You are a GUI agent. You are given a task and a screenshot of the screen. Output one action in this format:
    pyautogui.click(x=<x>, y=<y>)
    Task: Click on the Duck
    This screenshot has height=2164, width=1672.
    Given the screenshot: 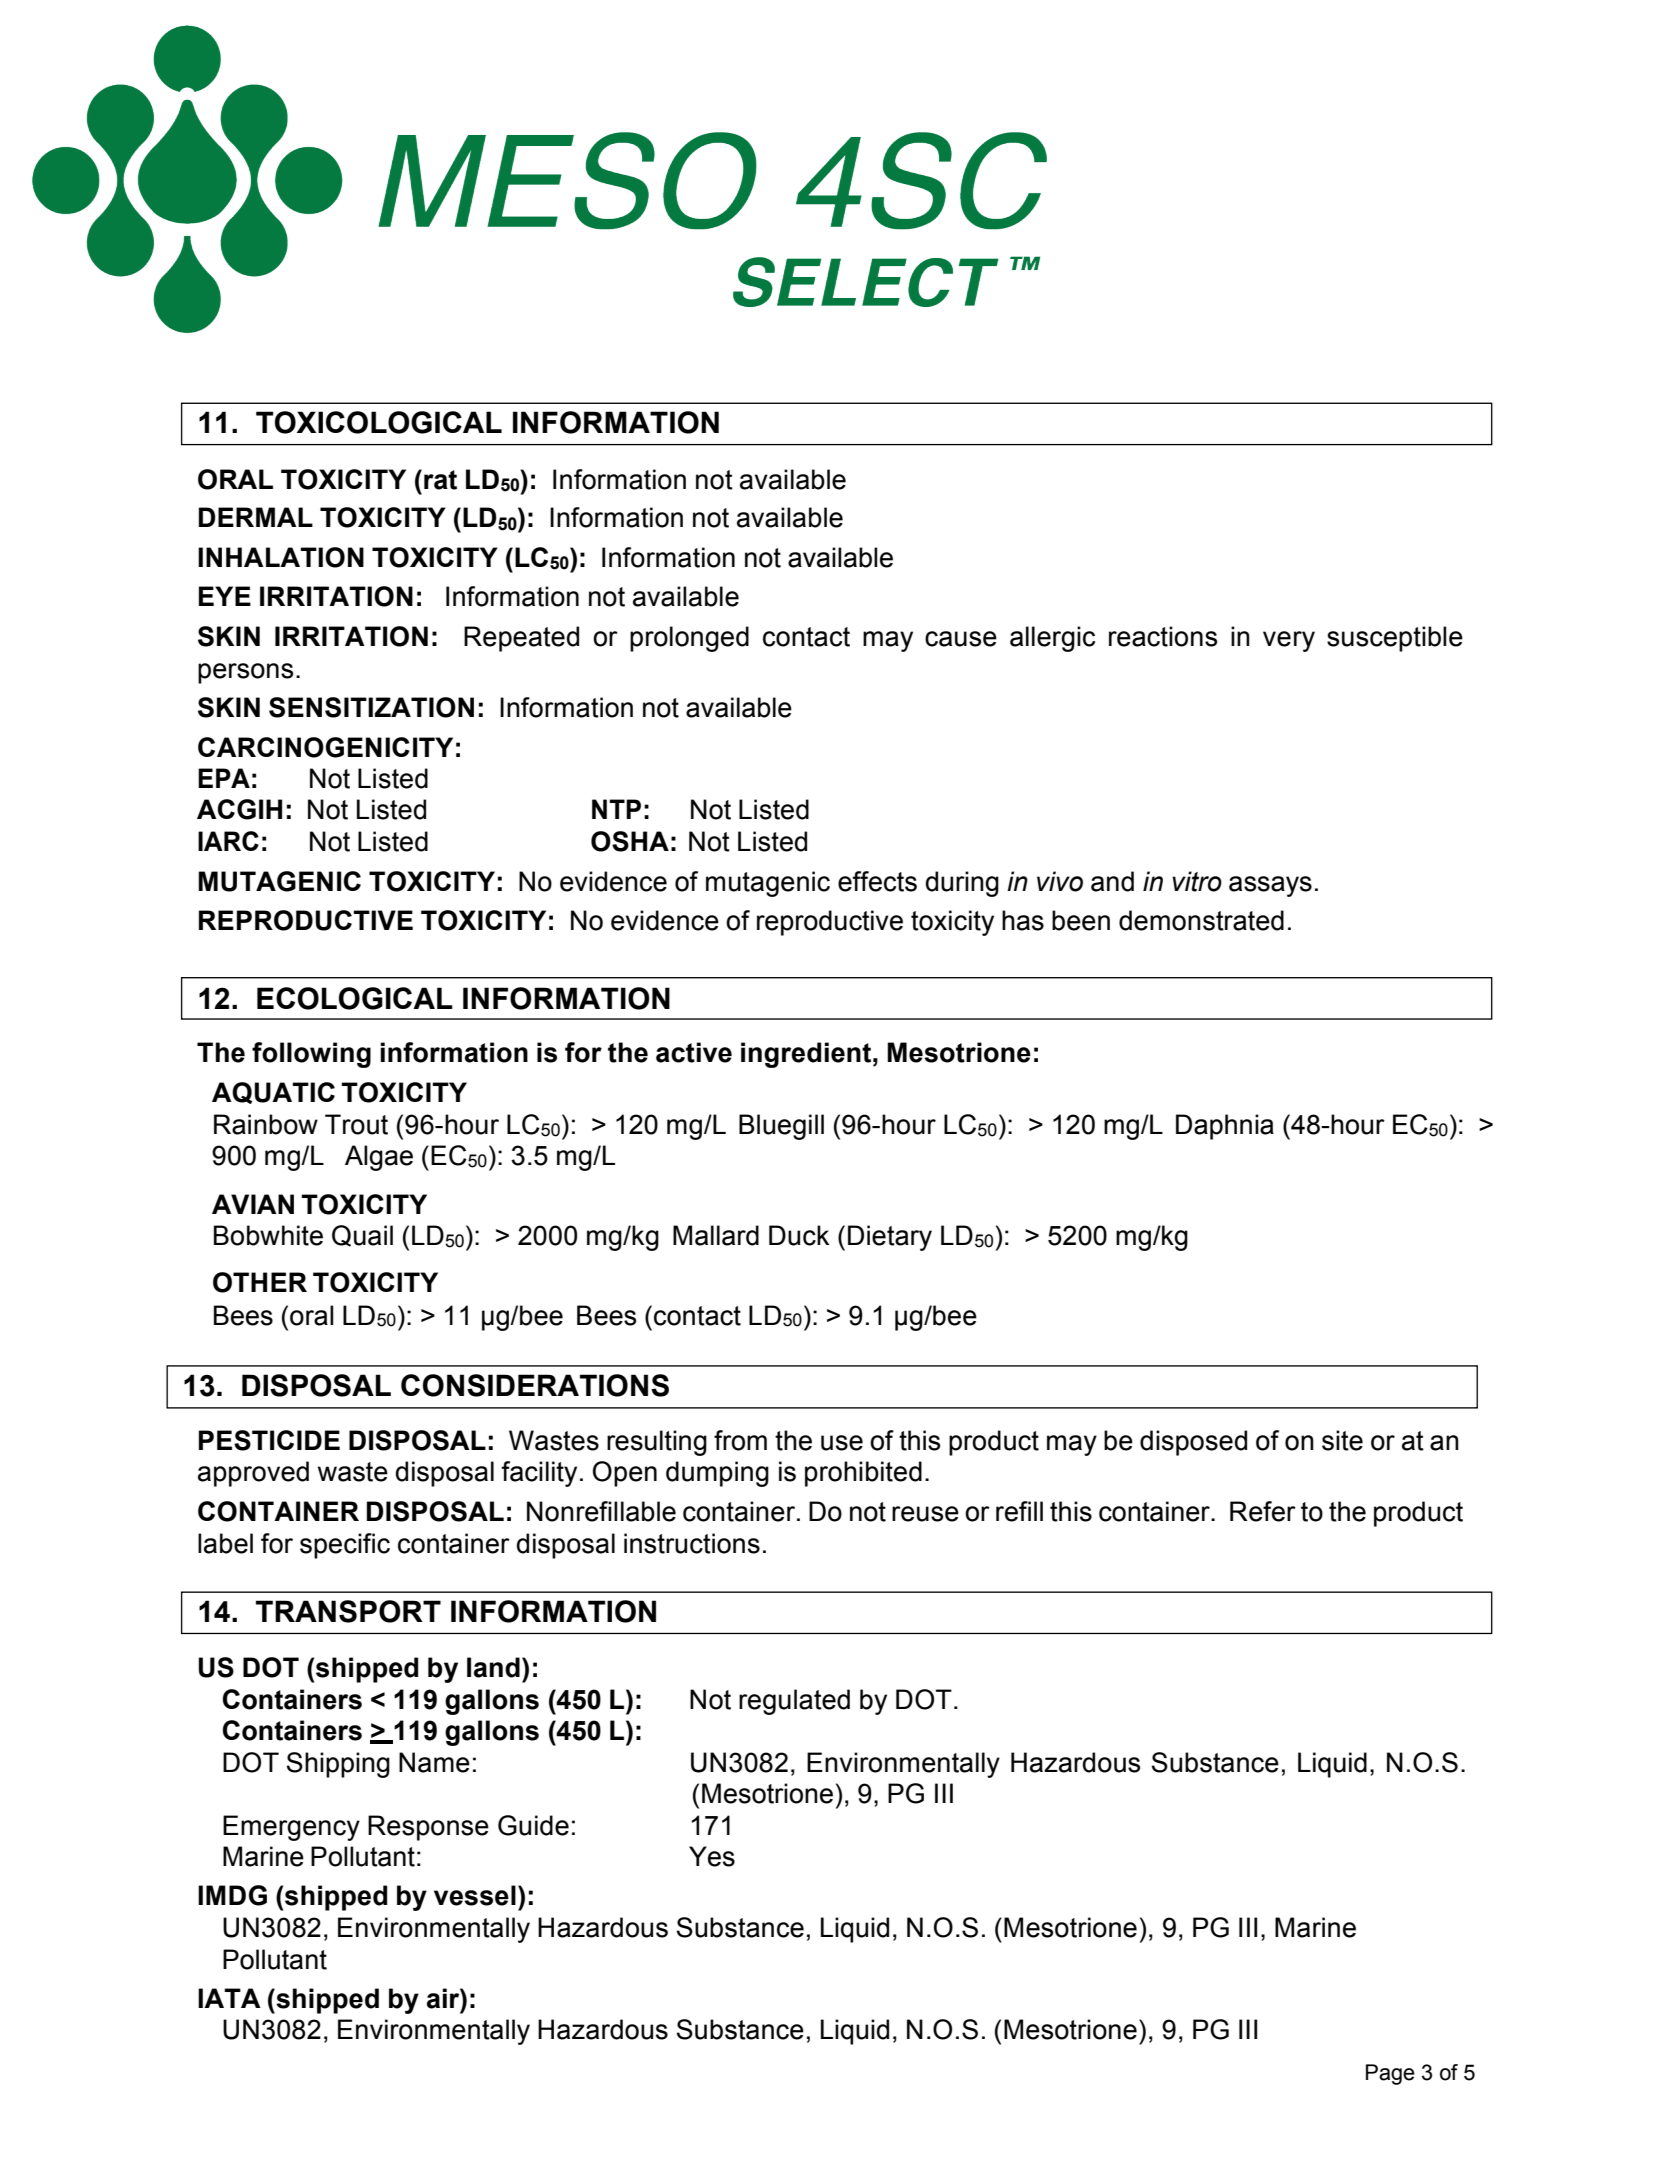 What is the action you would take?
    pyautogui.click(x=799, y=1235)
